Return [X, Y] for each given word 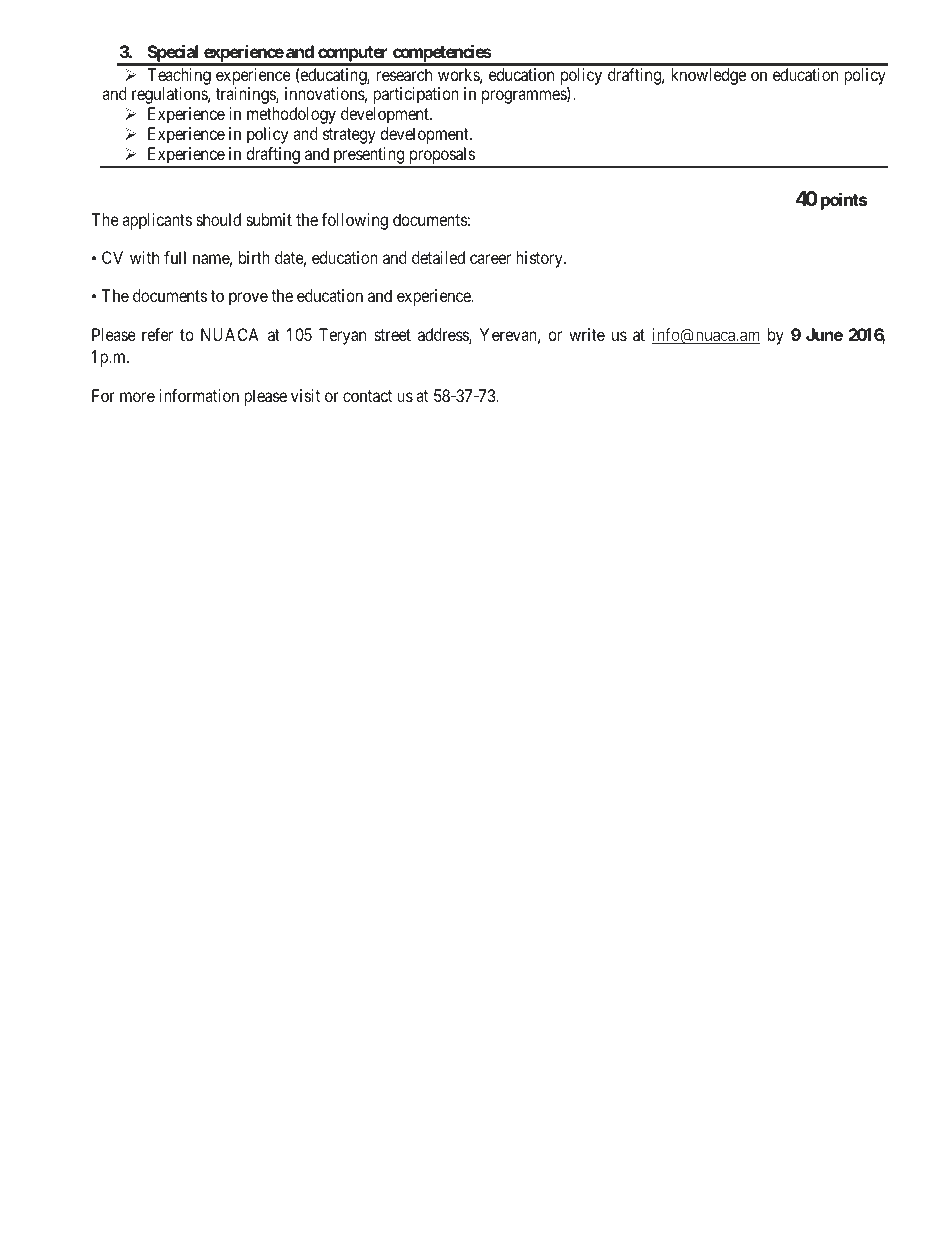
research [404, 74]
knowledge [708, 76]
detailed [438, 257]
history [540, 259]
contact [367, 396]
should [218, 219]
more [137, 397]
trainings [246, 95]
